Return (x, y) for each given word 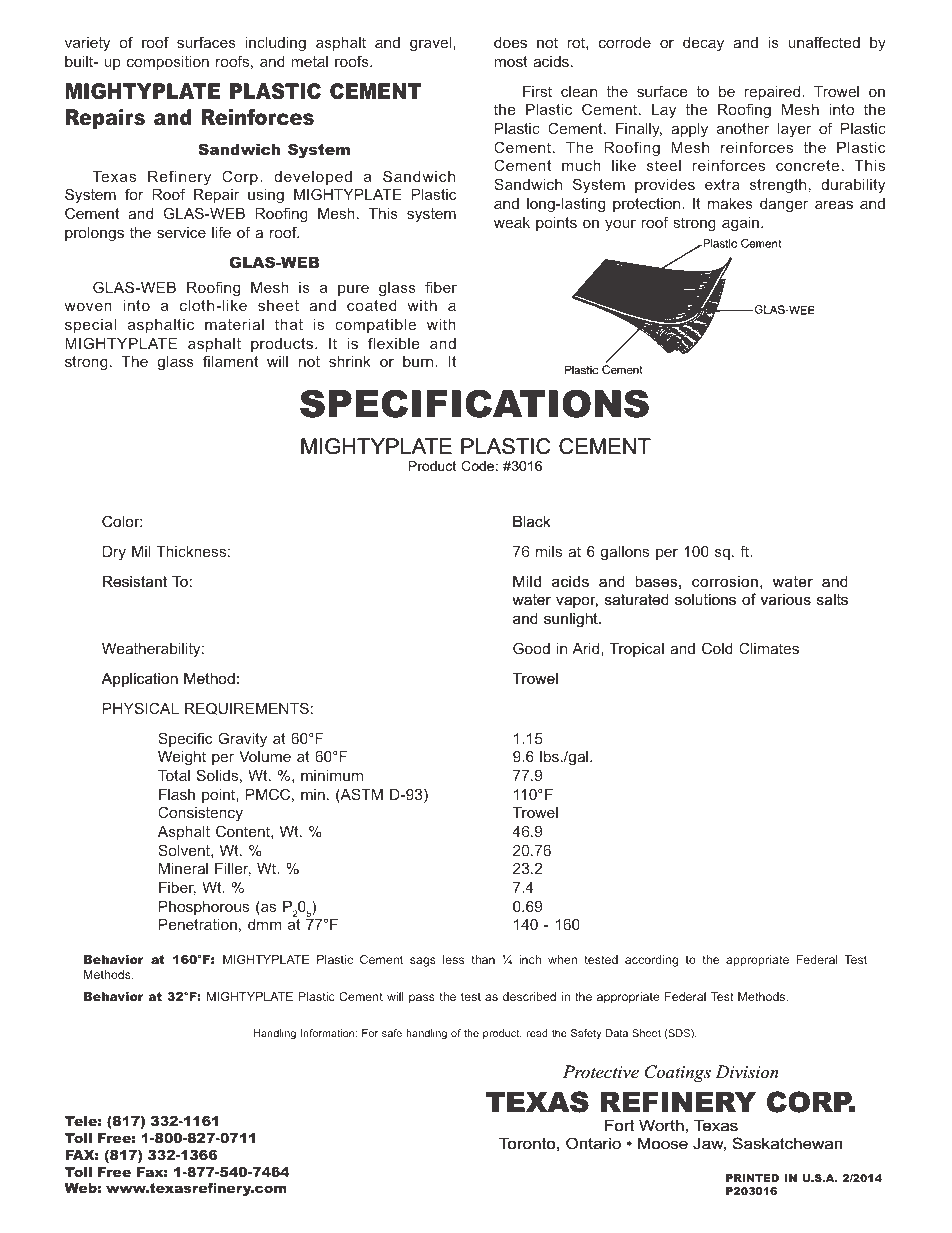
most (511, 61)
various (786, 599)
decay (703, 44)
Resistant (135, 582)
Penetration (198, 924)
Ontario (593, 1143)
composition (168, 63)
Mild (527, 582)
